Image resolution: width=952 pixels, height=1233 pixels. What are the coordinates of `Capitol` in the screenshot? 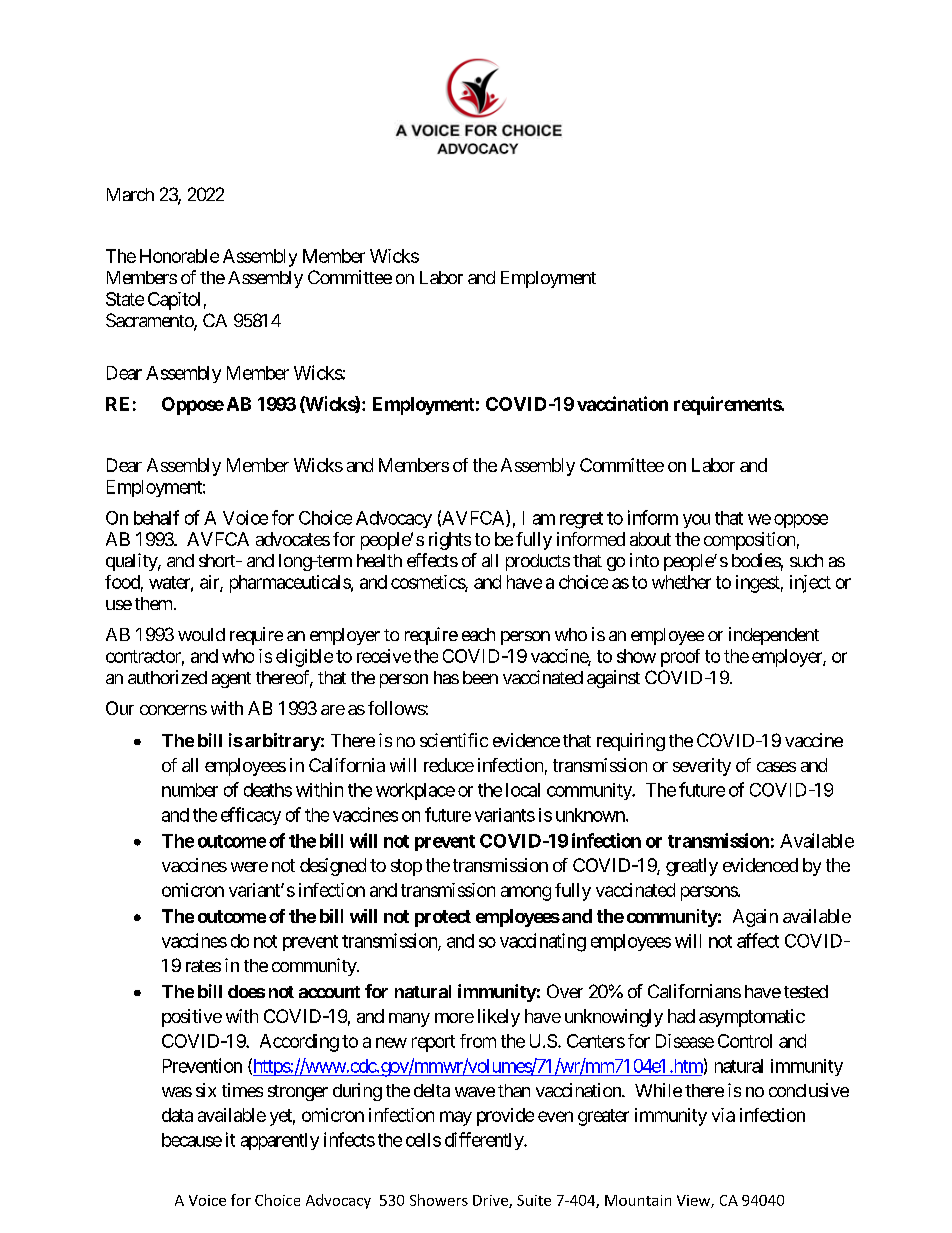 It's located at (174, 301).
